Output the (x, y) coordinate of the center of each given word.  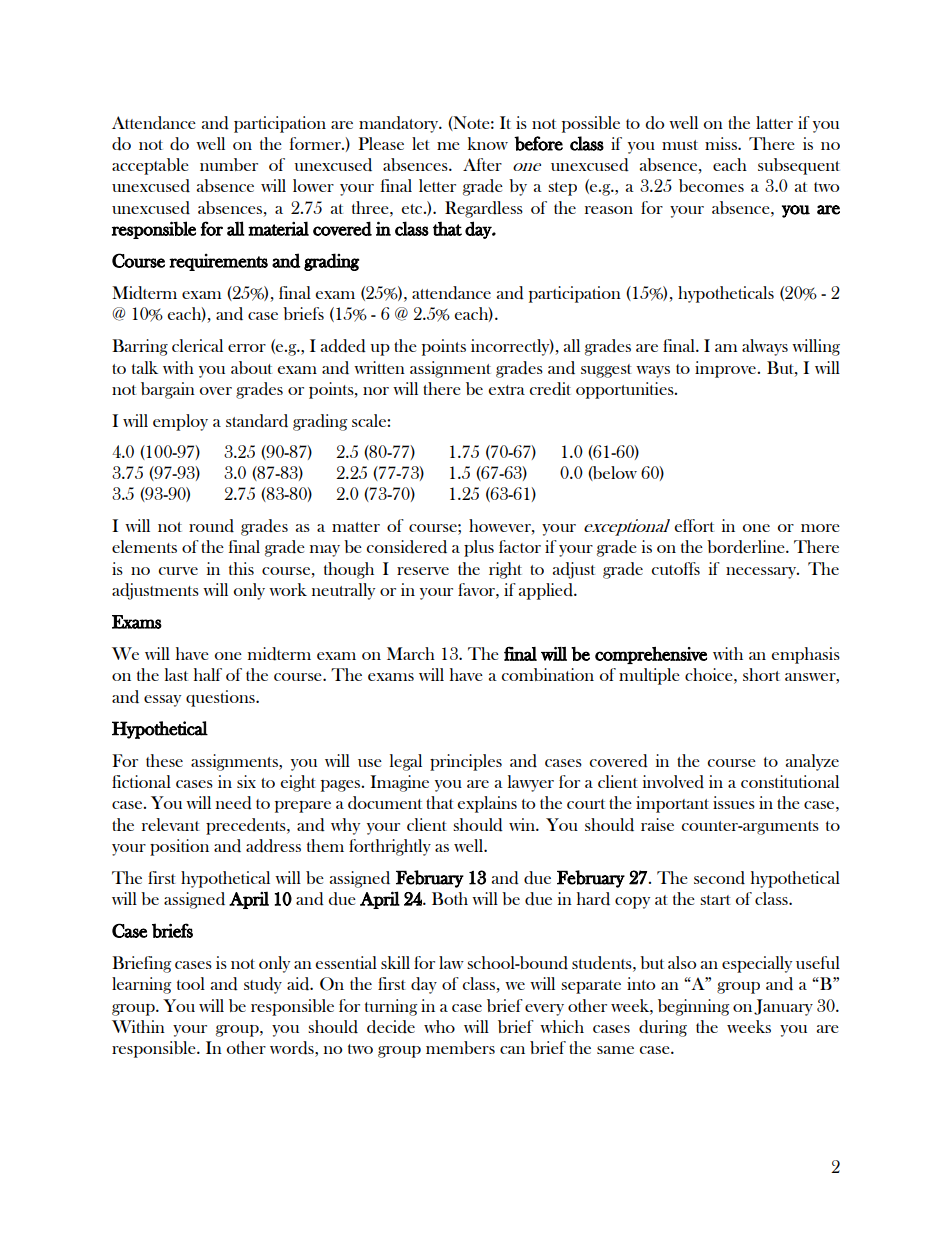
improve (727, 369)
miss (722, 143)
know (488, 143)
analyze (812, 762)
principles (466, 762)
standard (257, 421)
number (229, 164)
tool (191, 983)
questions (221, 698)
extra (506, 390)
